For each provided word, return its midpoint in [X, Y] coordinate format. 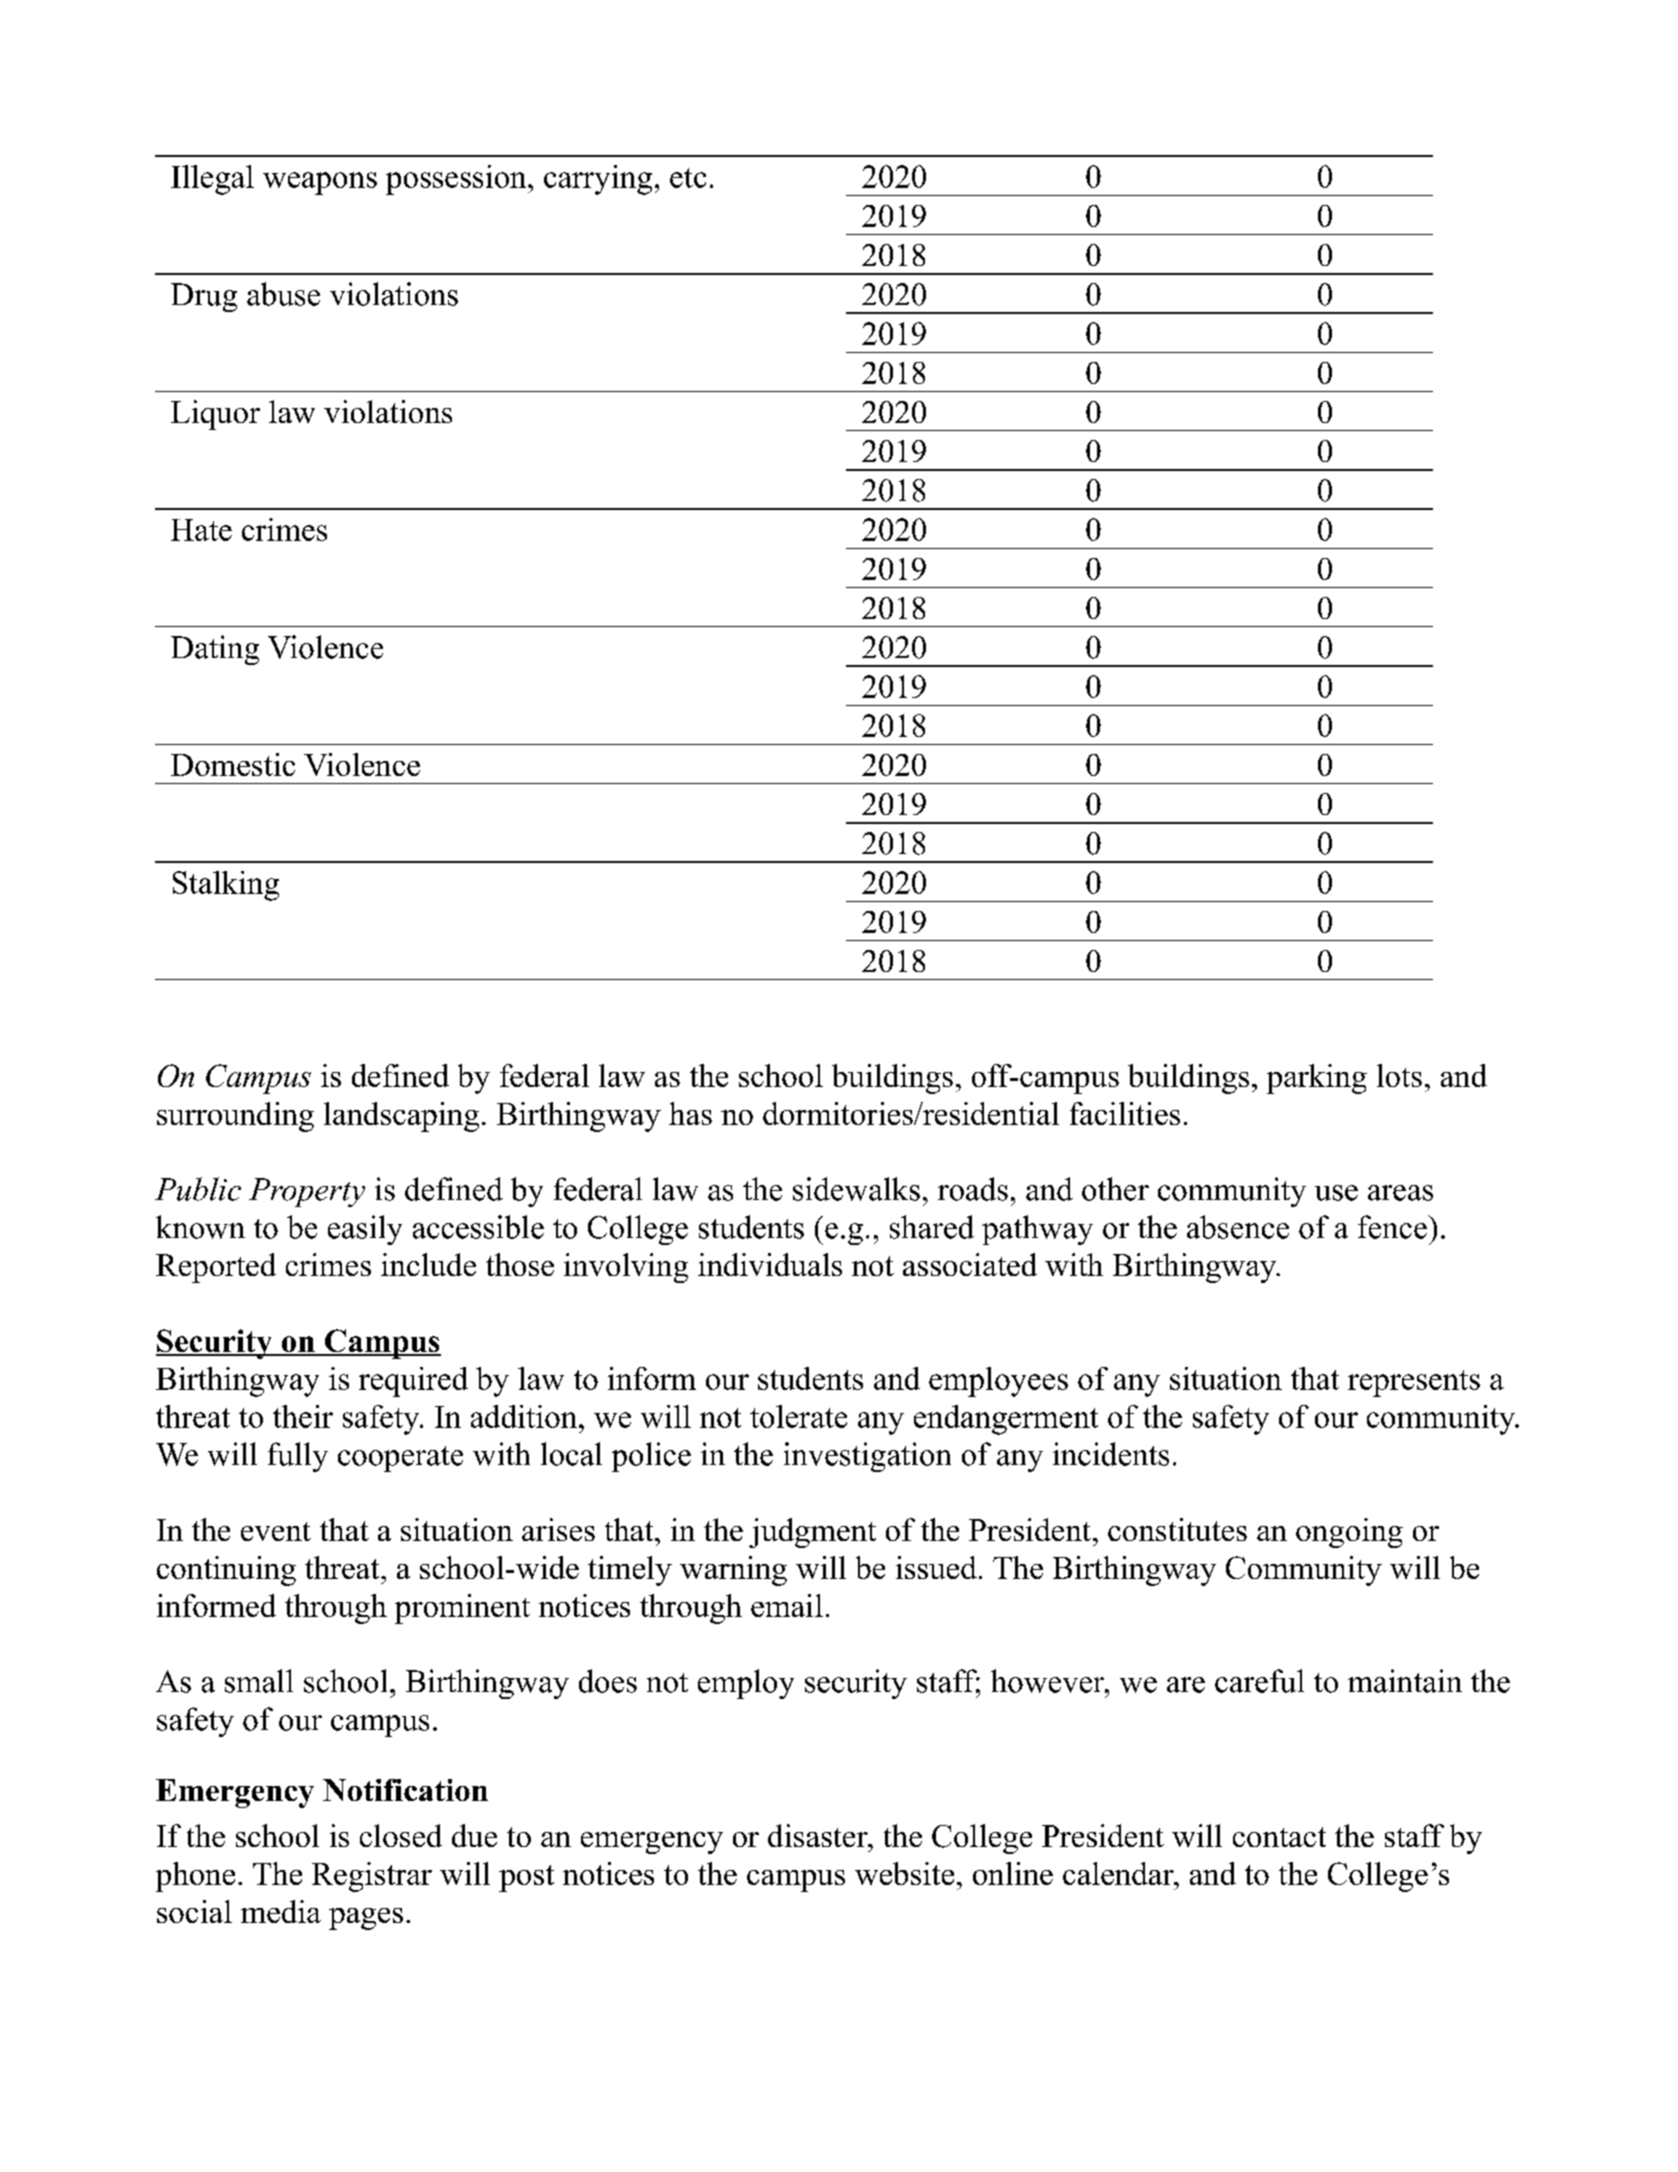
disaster [819, 1835]
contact [1279, 1837]
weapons [320, 183]
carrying [598, 180]
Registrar [372, 1877]
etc [688, 178]
